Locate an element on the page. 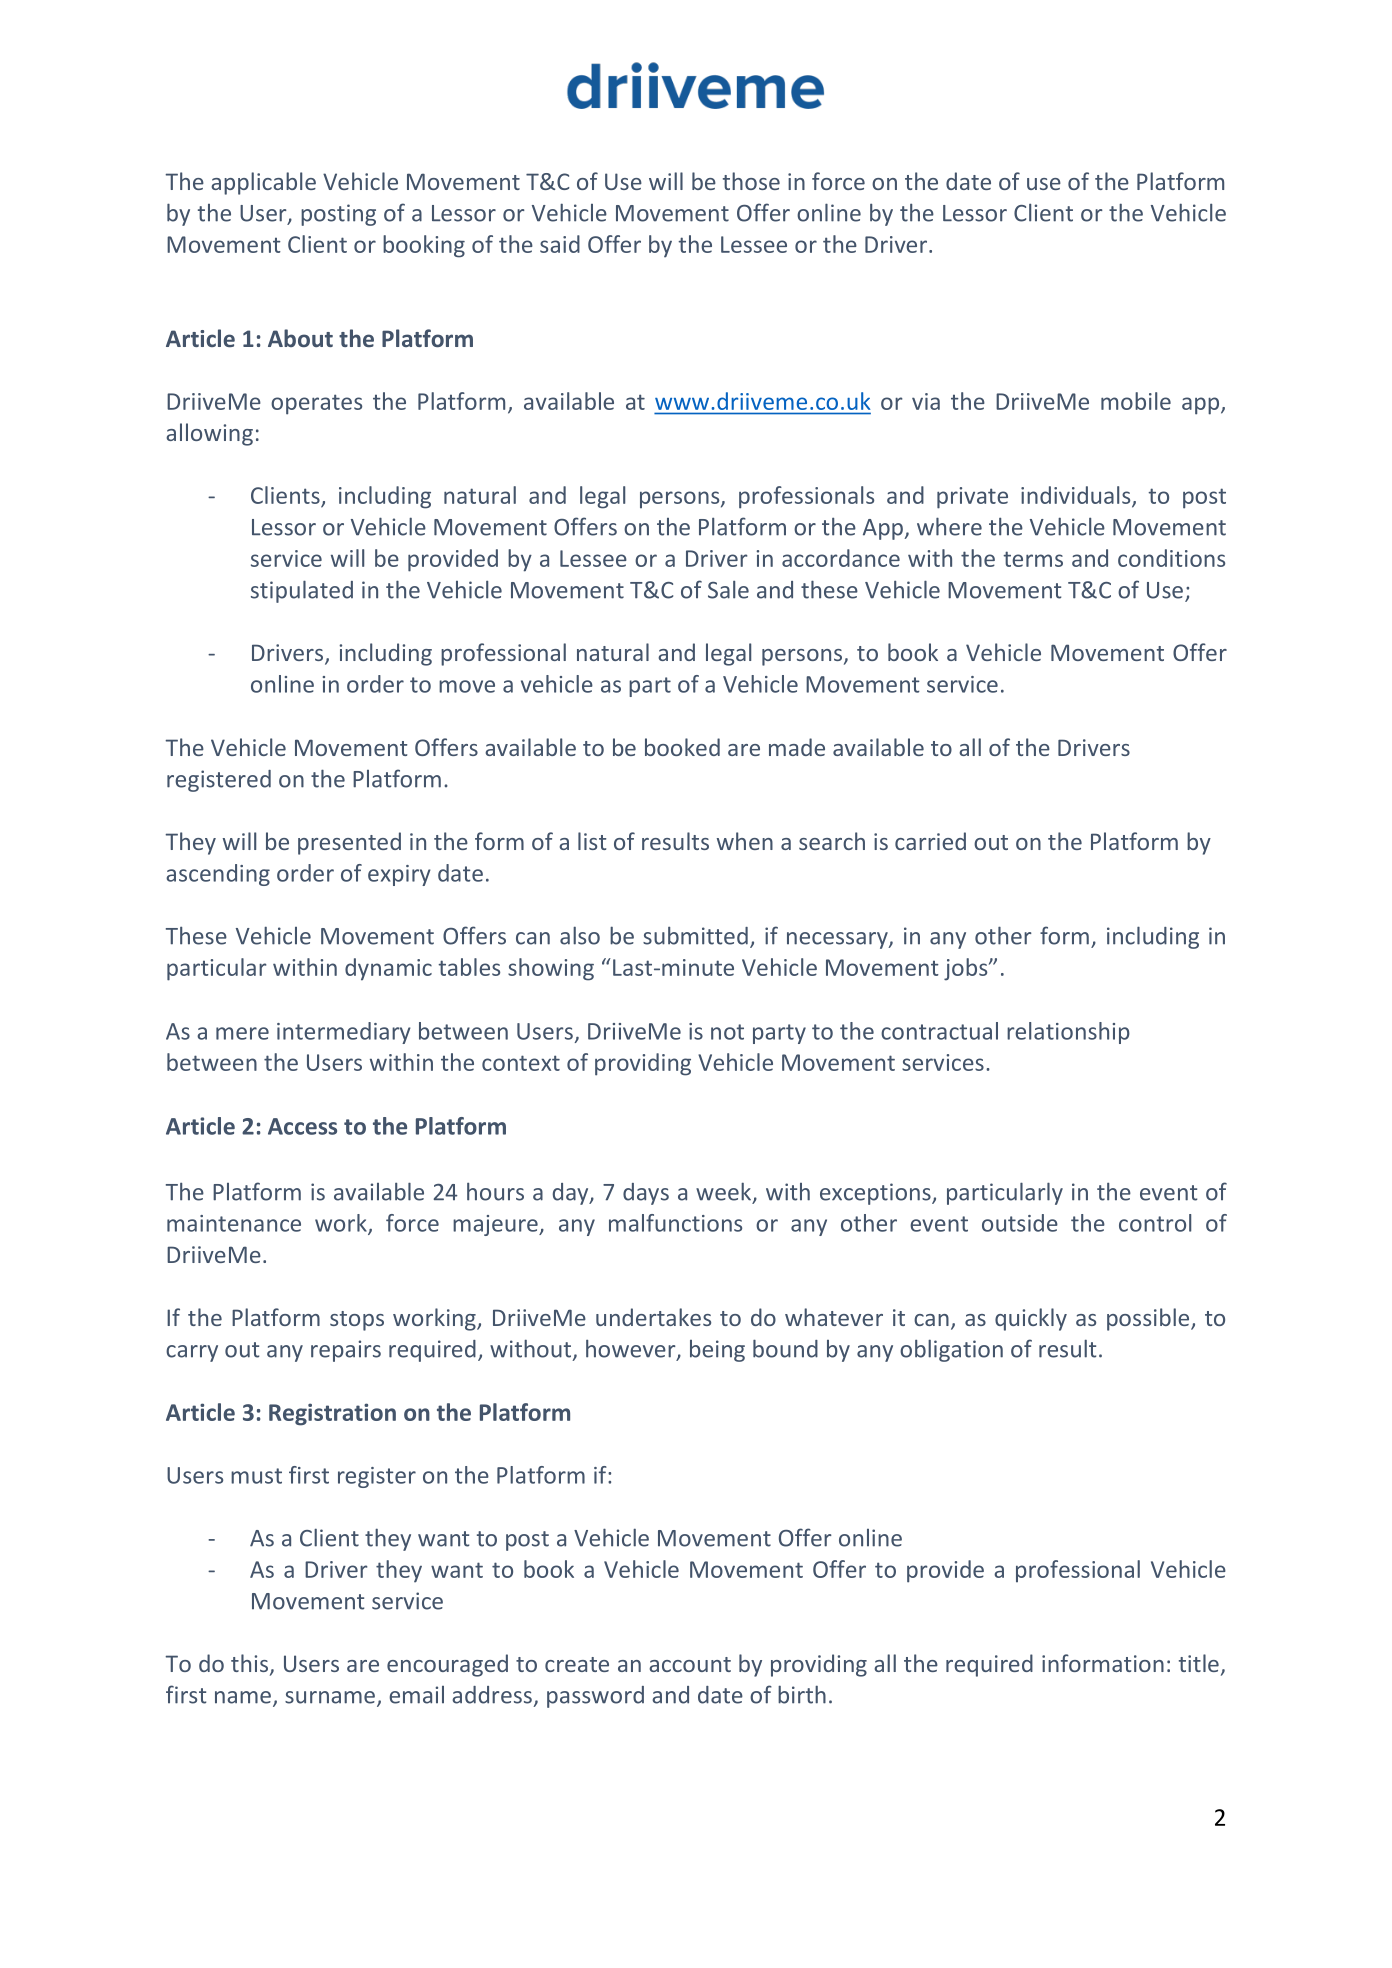 This image has height=1968, width=1392. applicable is located at coordinates (263, 183).
